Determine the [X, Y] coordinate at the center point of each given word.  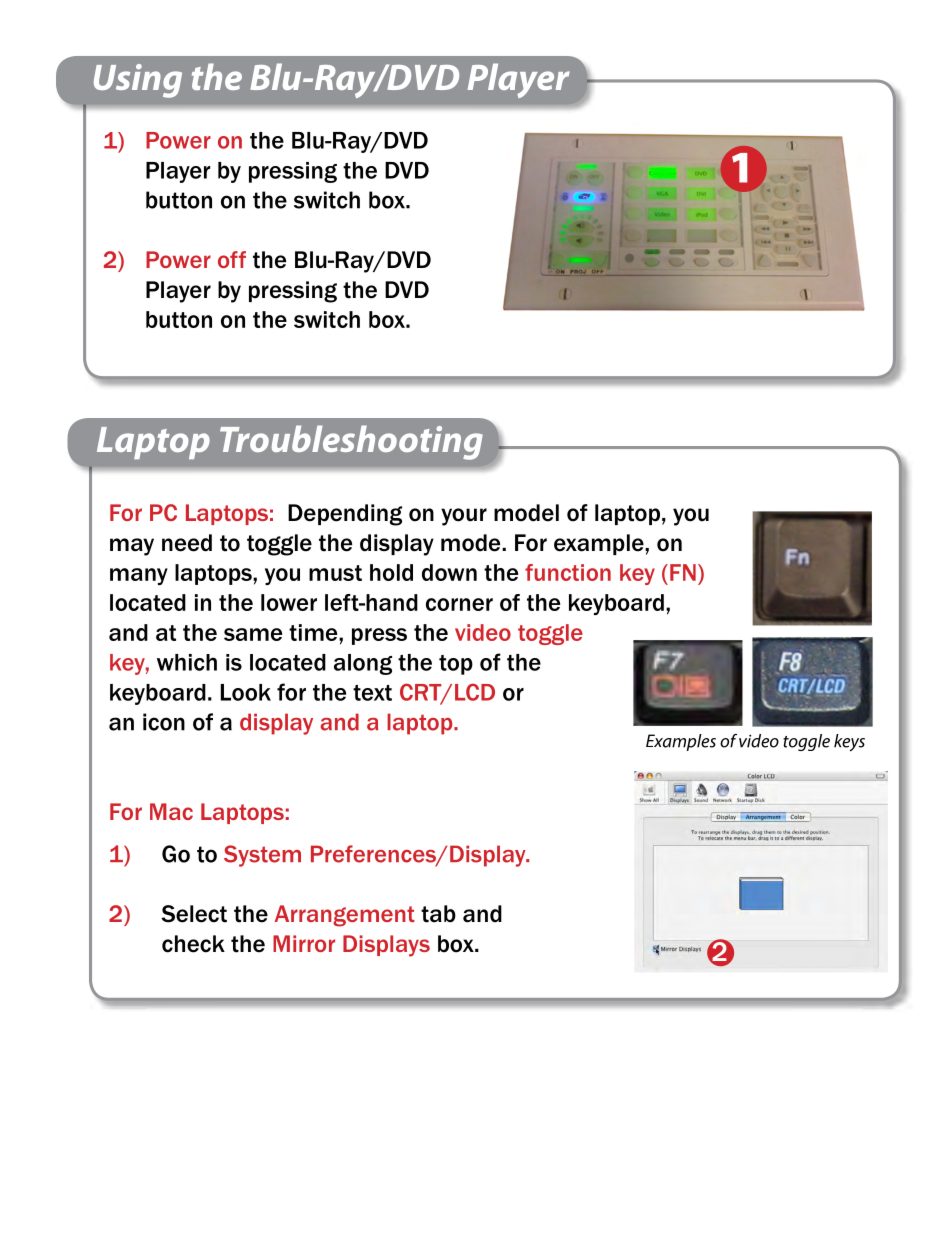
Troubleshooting [351, 442]
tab [438, 914]
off [232, 259]
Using [138, 81]
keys [849, 743]
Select [194, 914]
